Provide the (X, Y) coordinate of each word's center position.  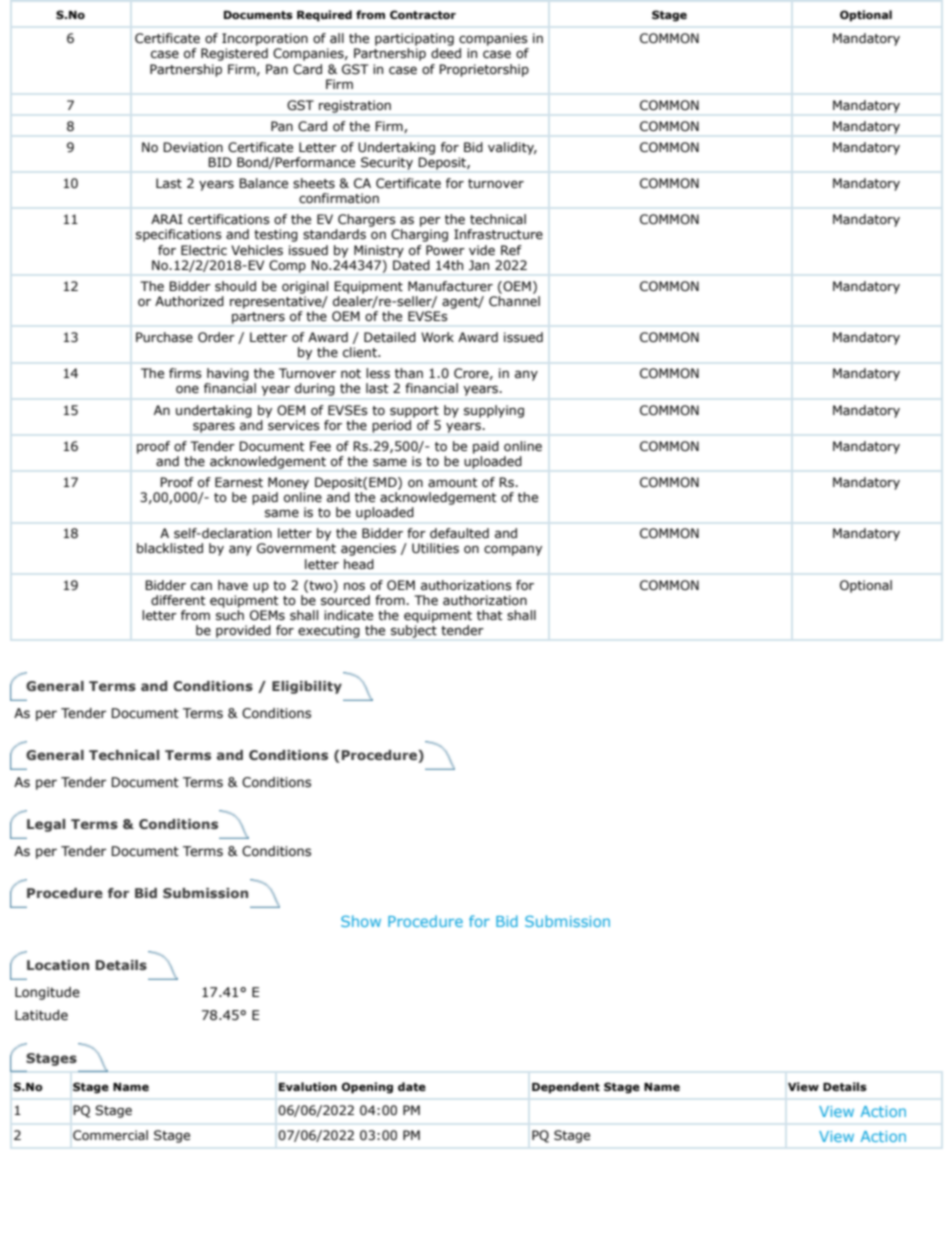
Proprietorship (484, 70)
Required (324, 16)
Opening (367, 1088)
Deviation (193, 147)
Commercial (110, 1135)
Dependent (566, 1088)
